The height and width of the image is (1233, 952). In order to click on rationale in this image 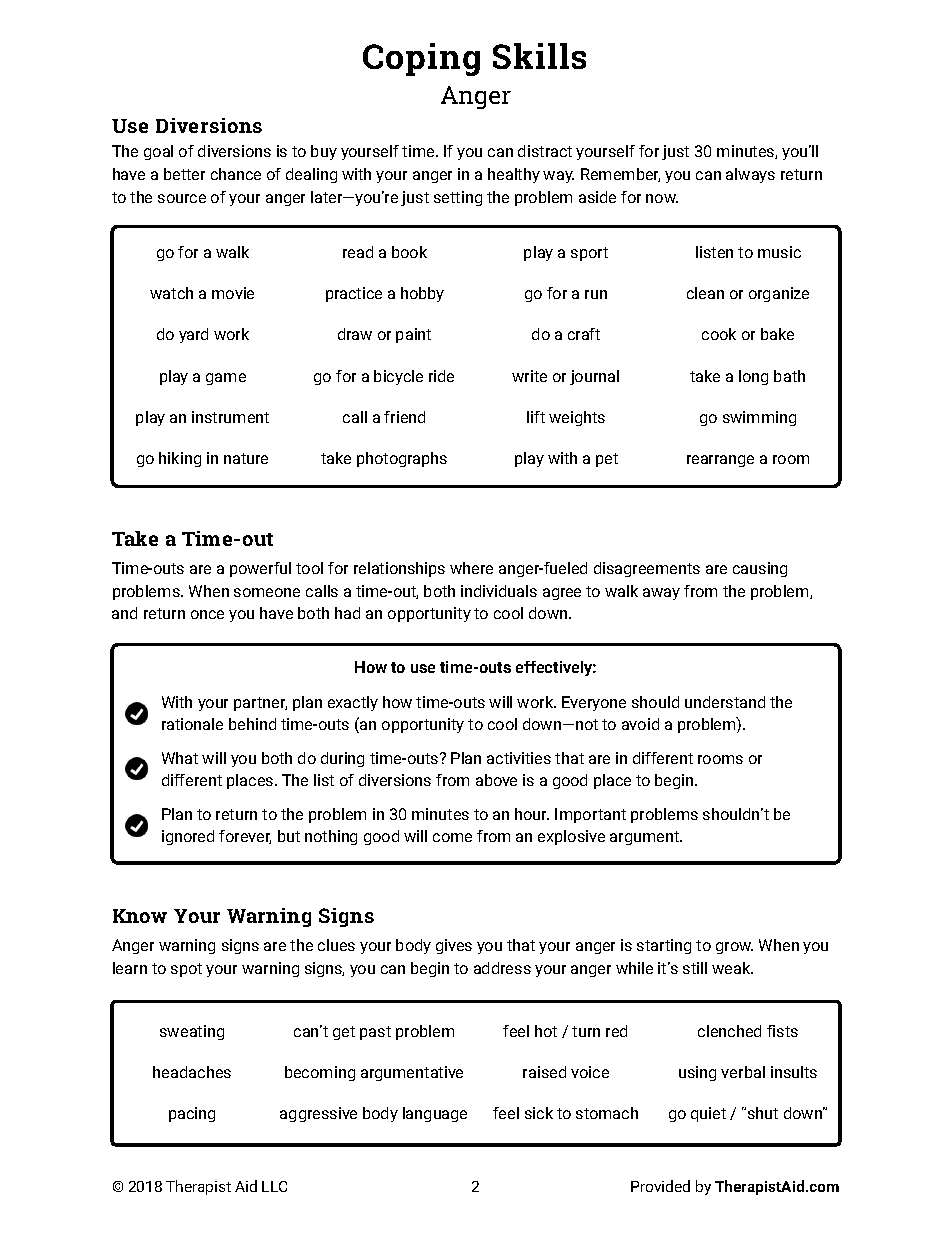, I will do `click(192, 724)`.
